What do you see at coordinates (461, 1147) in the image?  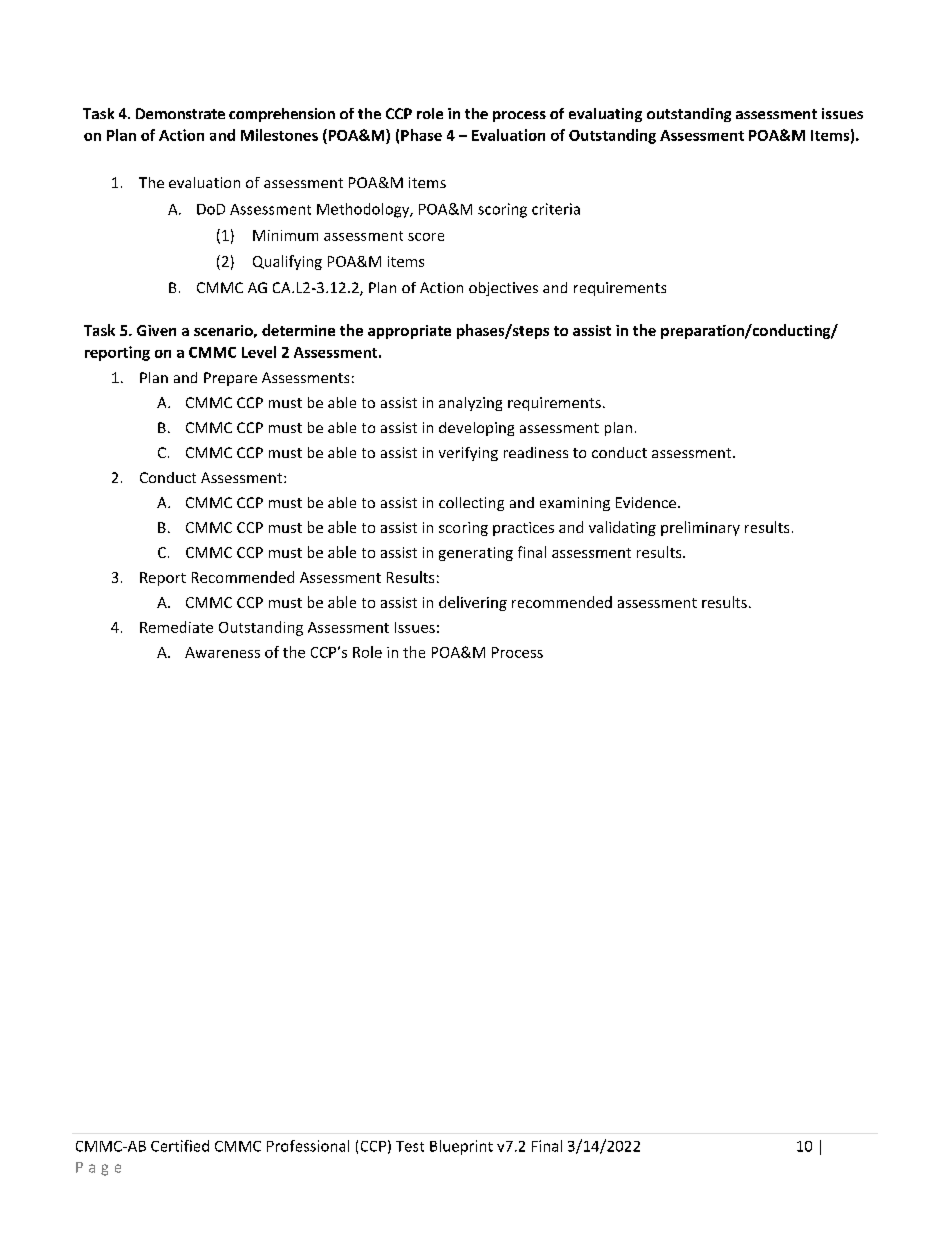 I see `Blueprint` at bounding box center [461, 1147].
